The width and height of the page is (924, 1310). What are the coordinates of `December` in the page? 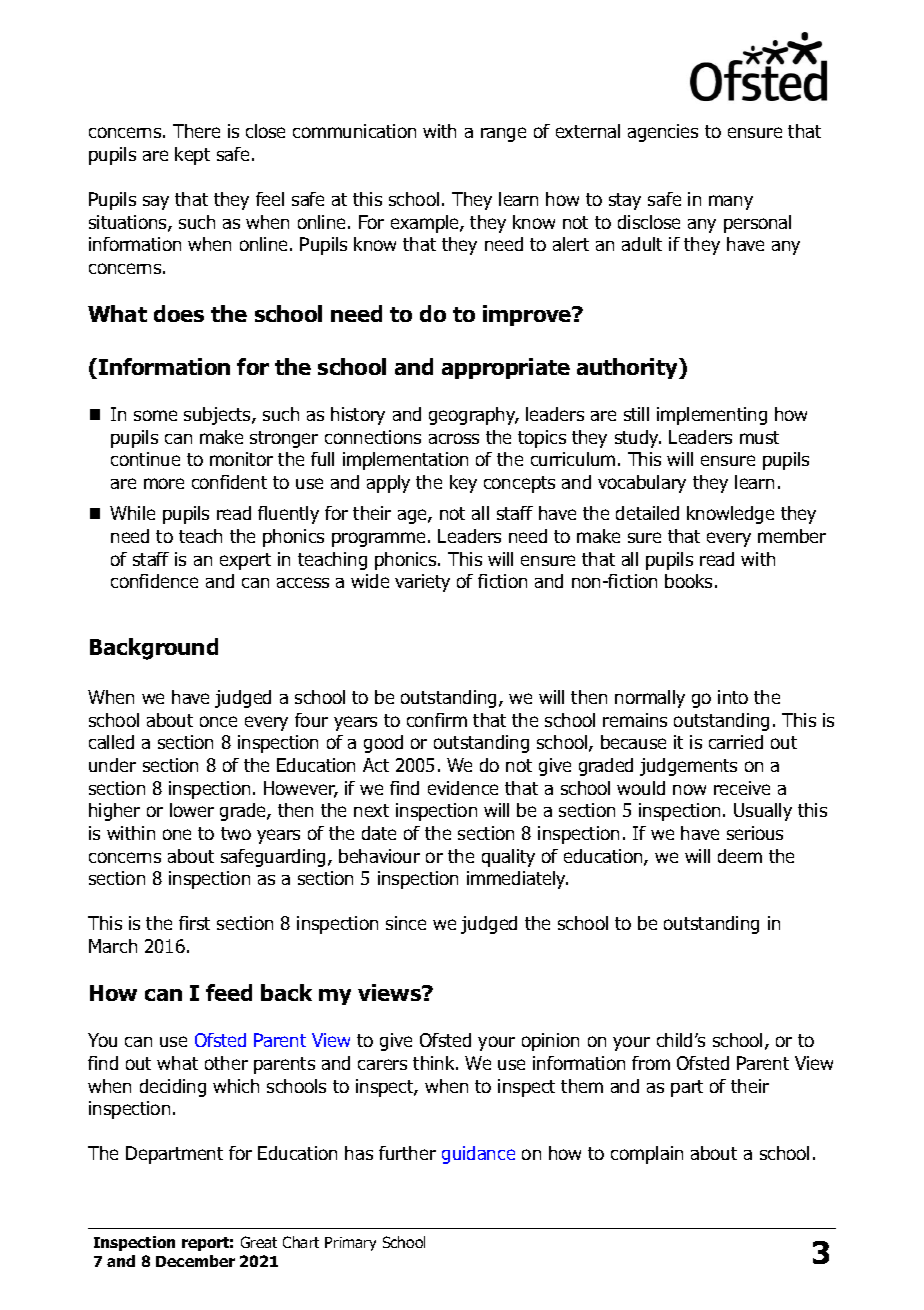 It's located at (195, 1261).
